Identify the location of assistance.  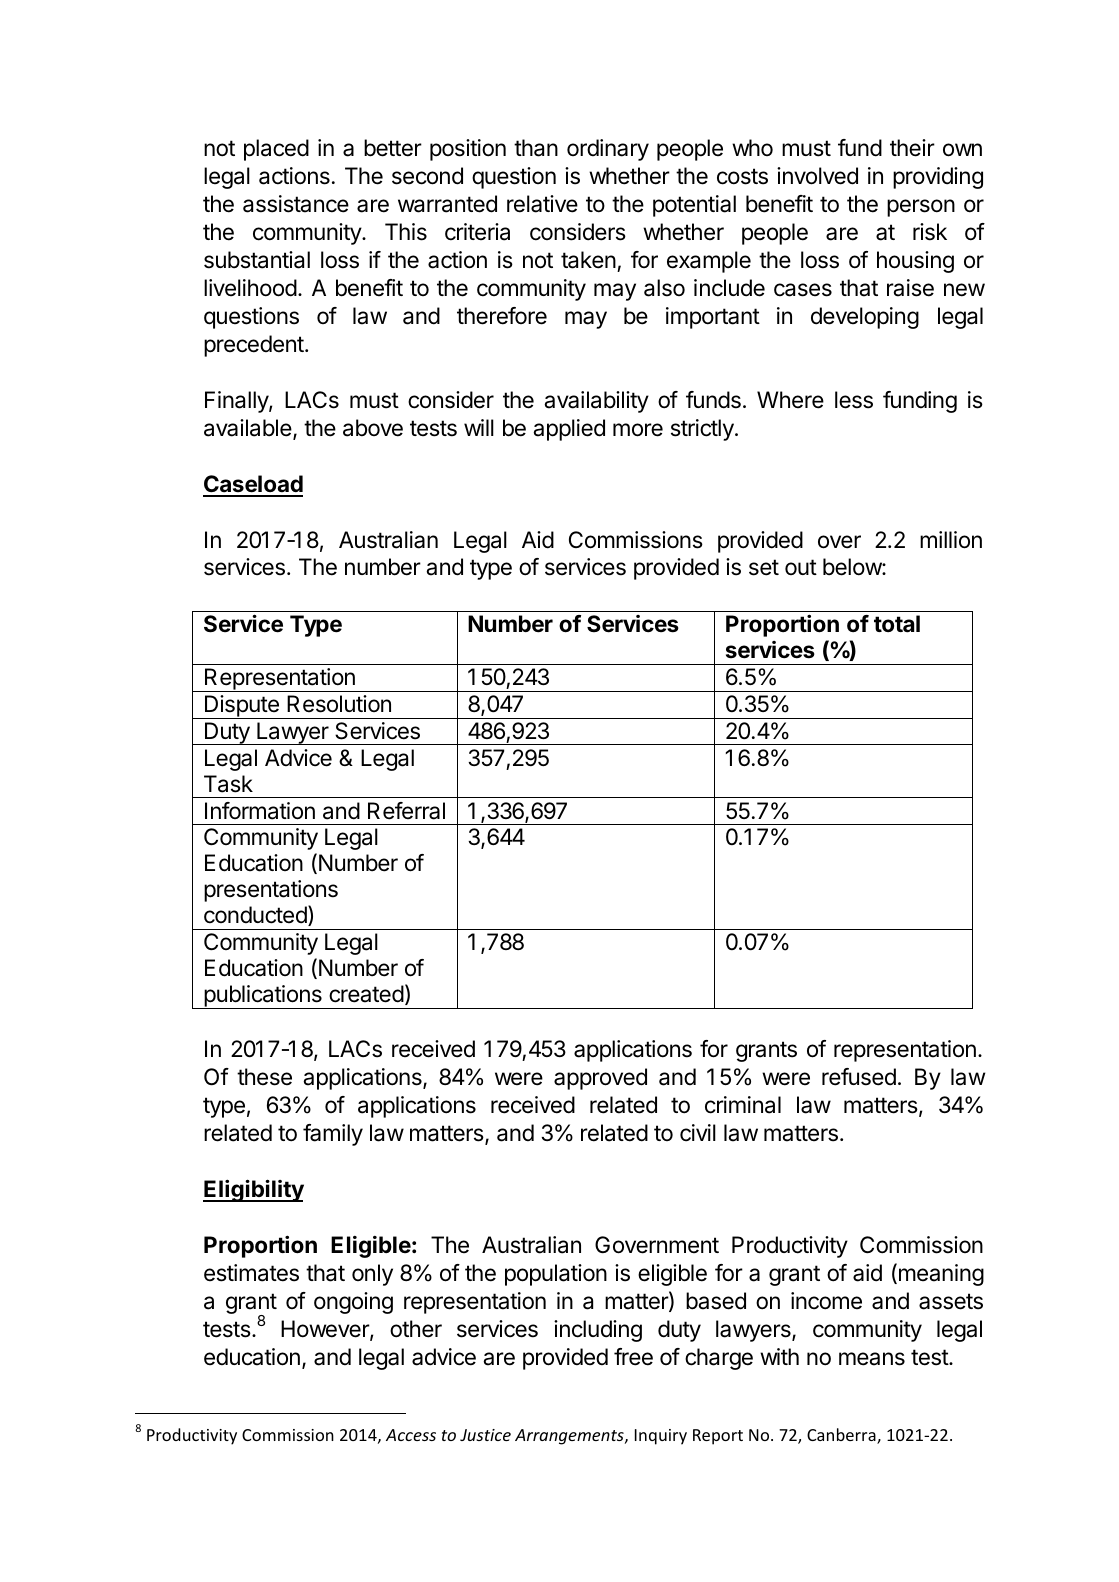
(296, 204).
